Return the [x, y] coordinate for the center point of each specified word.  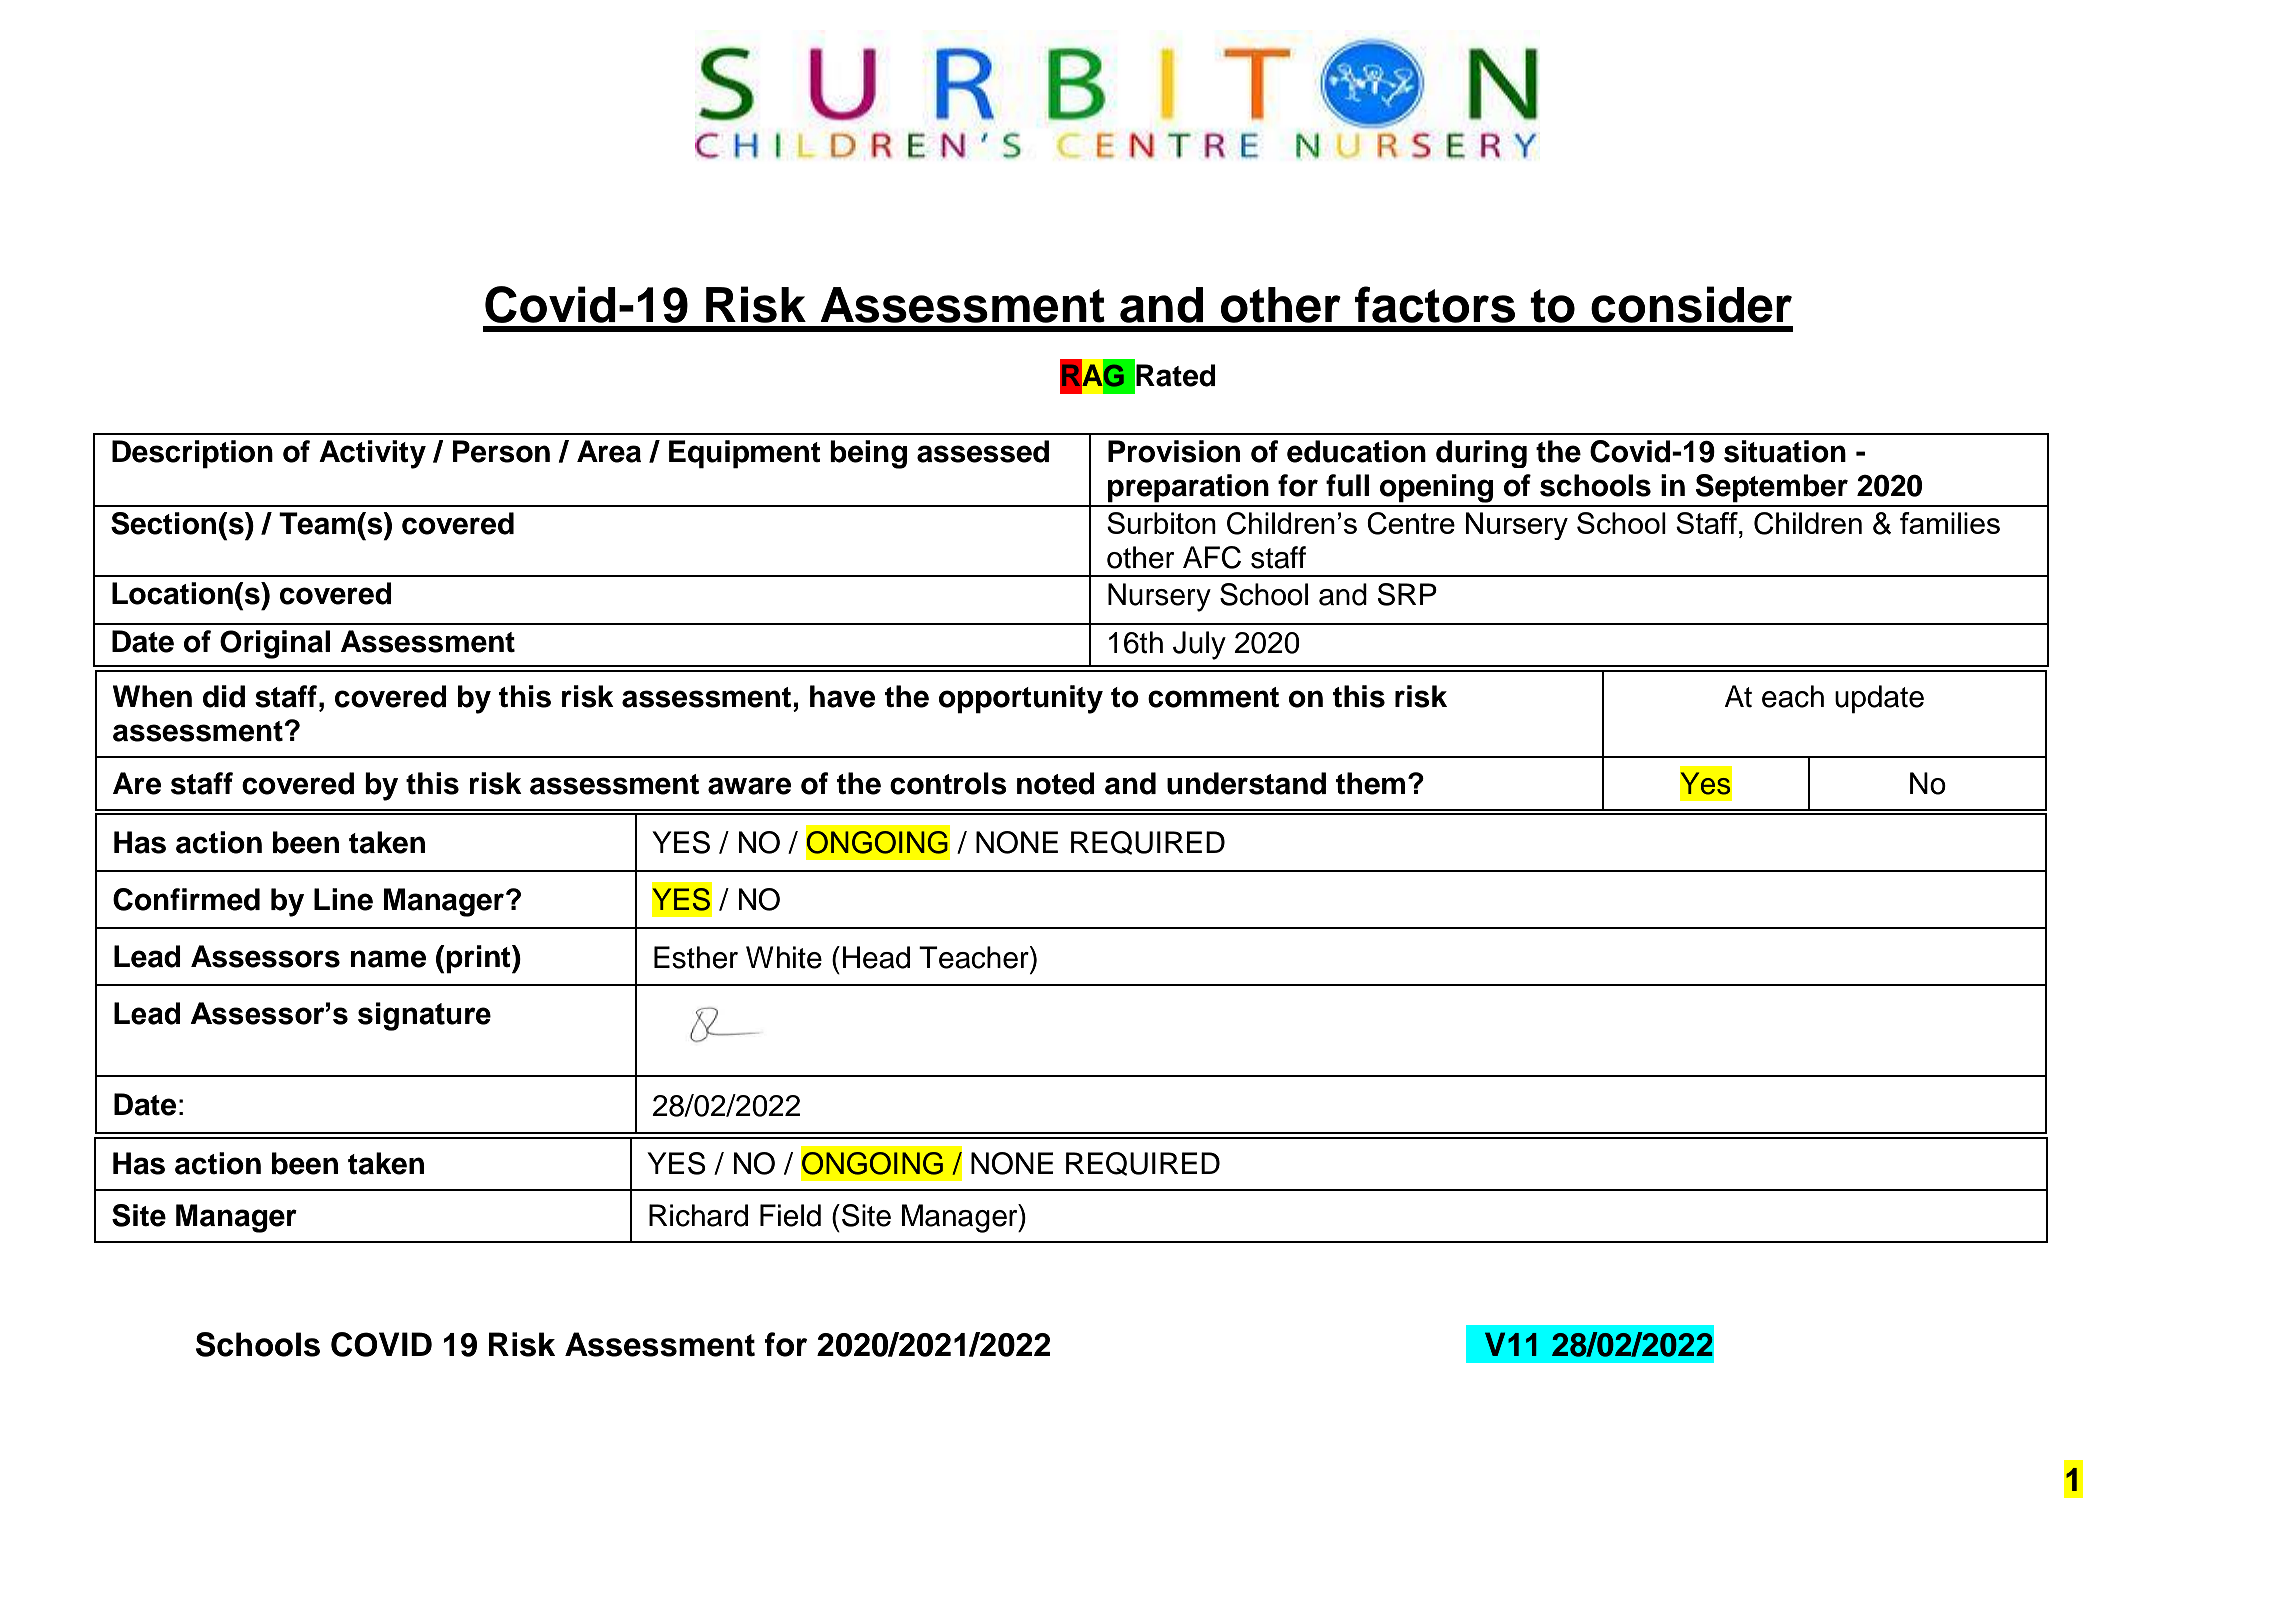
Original [275, 644]
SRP [1407, 594]
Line [343, 899]
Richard [698, 1215]
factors [1435, 304]
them [1370, 783]
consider [1691, 304]
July [1199, 645]
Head [876, 957]
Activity [372, 454]
